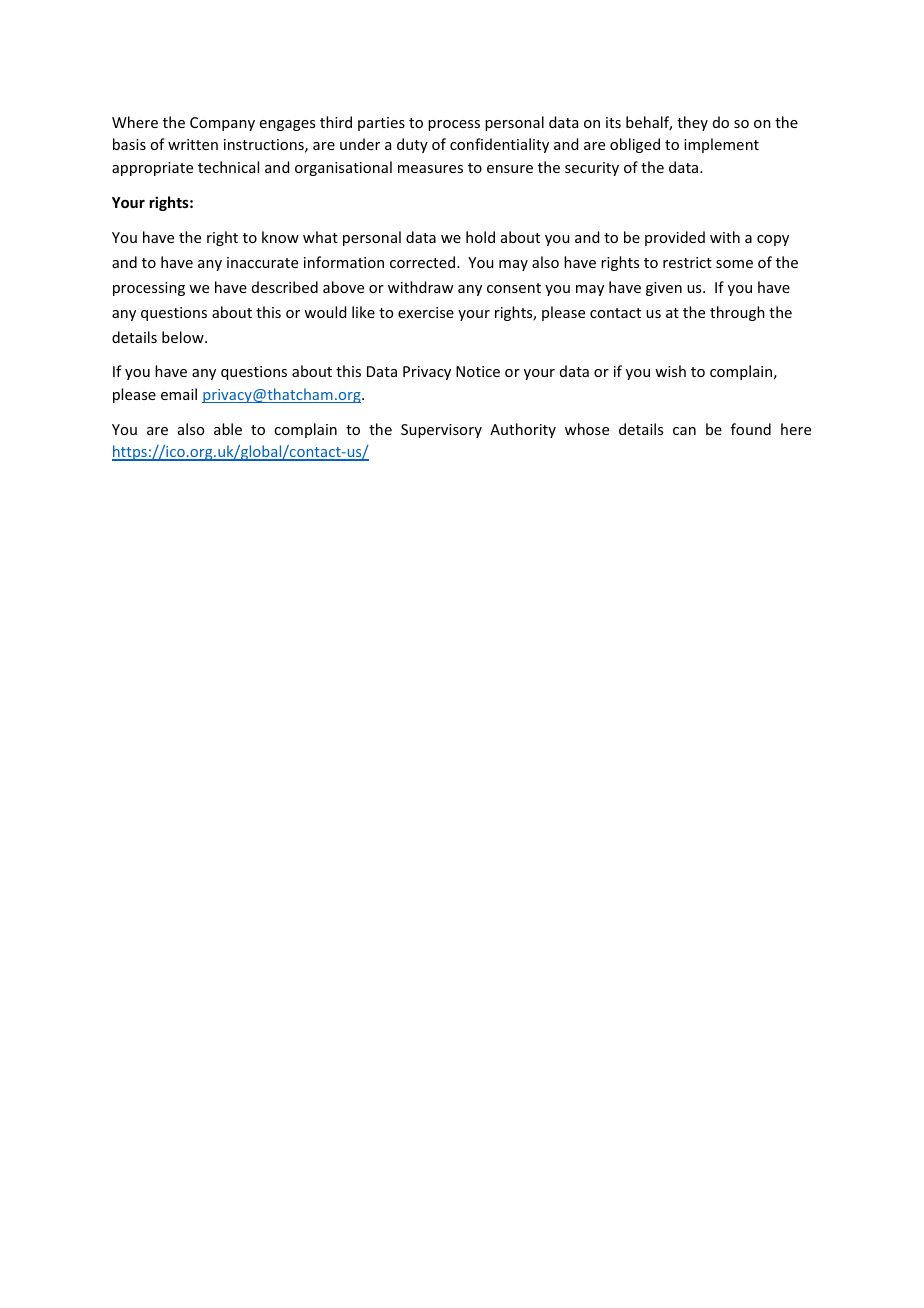 The width and height of the screenshot is (924, 1308). Describe the element at coordinates (228, 429) in the screenshot. I see `able` at that location.
